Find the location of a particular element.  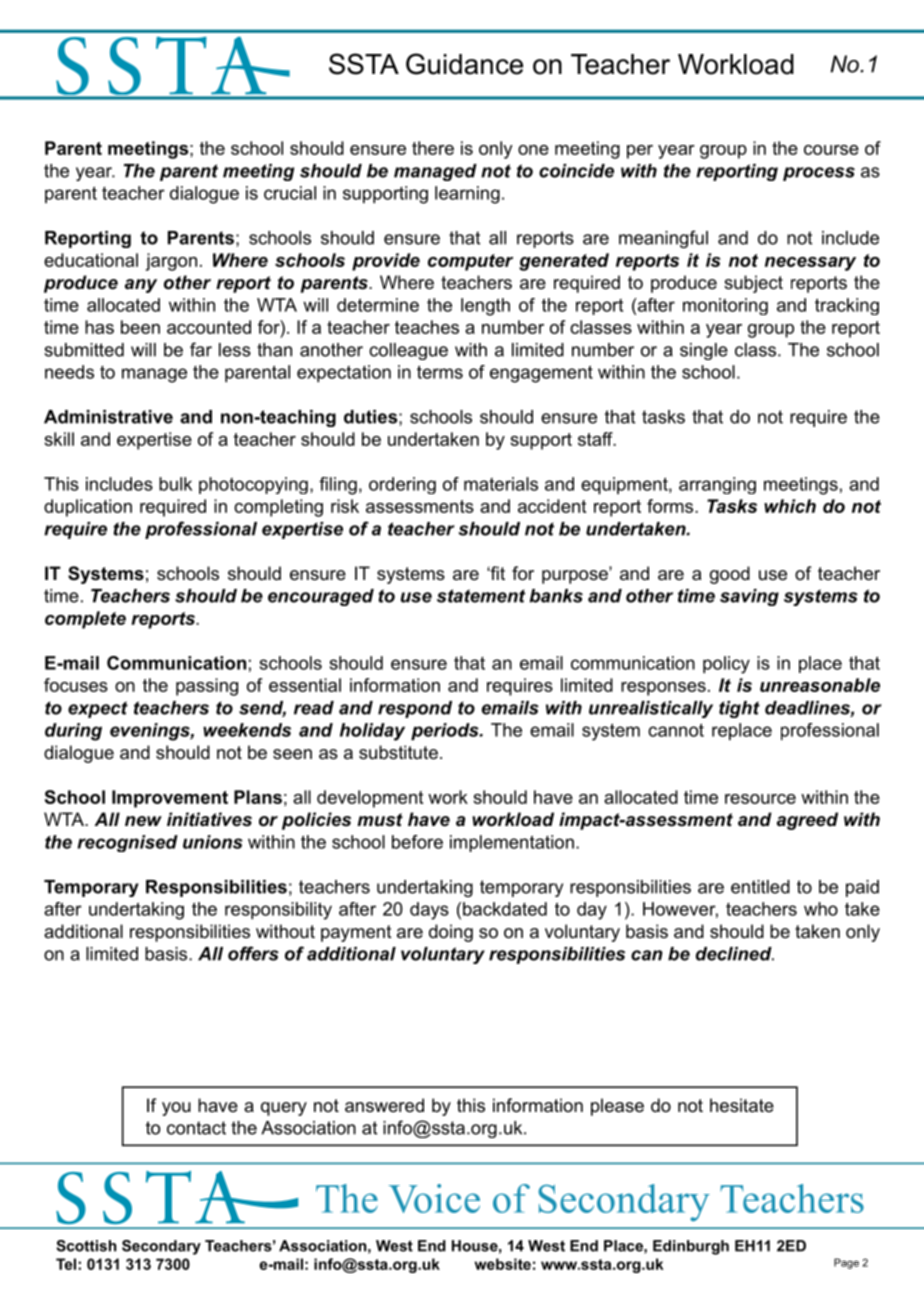

crucial is located at coordinates (290, 193).
